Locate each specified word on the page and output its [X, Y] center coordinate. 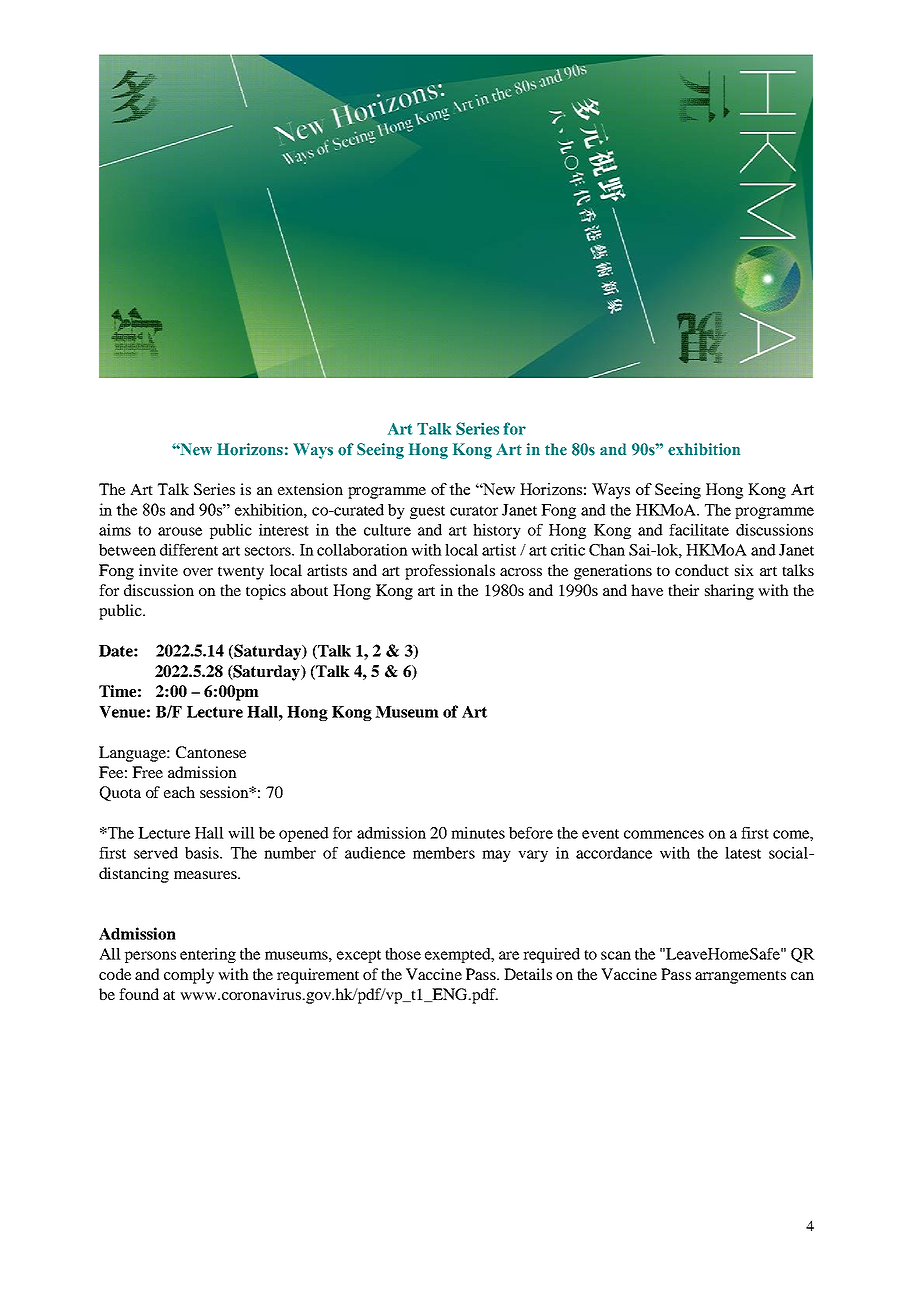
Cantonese [211, 752]
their [683, 590]
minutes [478, 833]
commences [664, 834]
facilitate [699, 530]
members [444, 853]
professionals [450, 572]
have [647, 590]
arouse [180, 531]
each [179, 792]
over [198, 572]
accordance [614, 853]
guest [427, 512]
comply [189, 976]
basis [203, 853]
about [309, 590]
